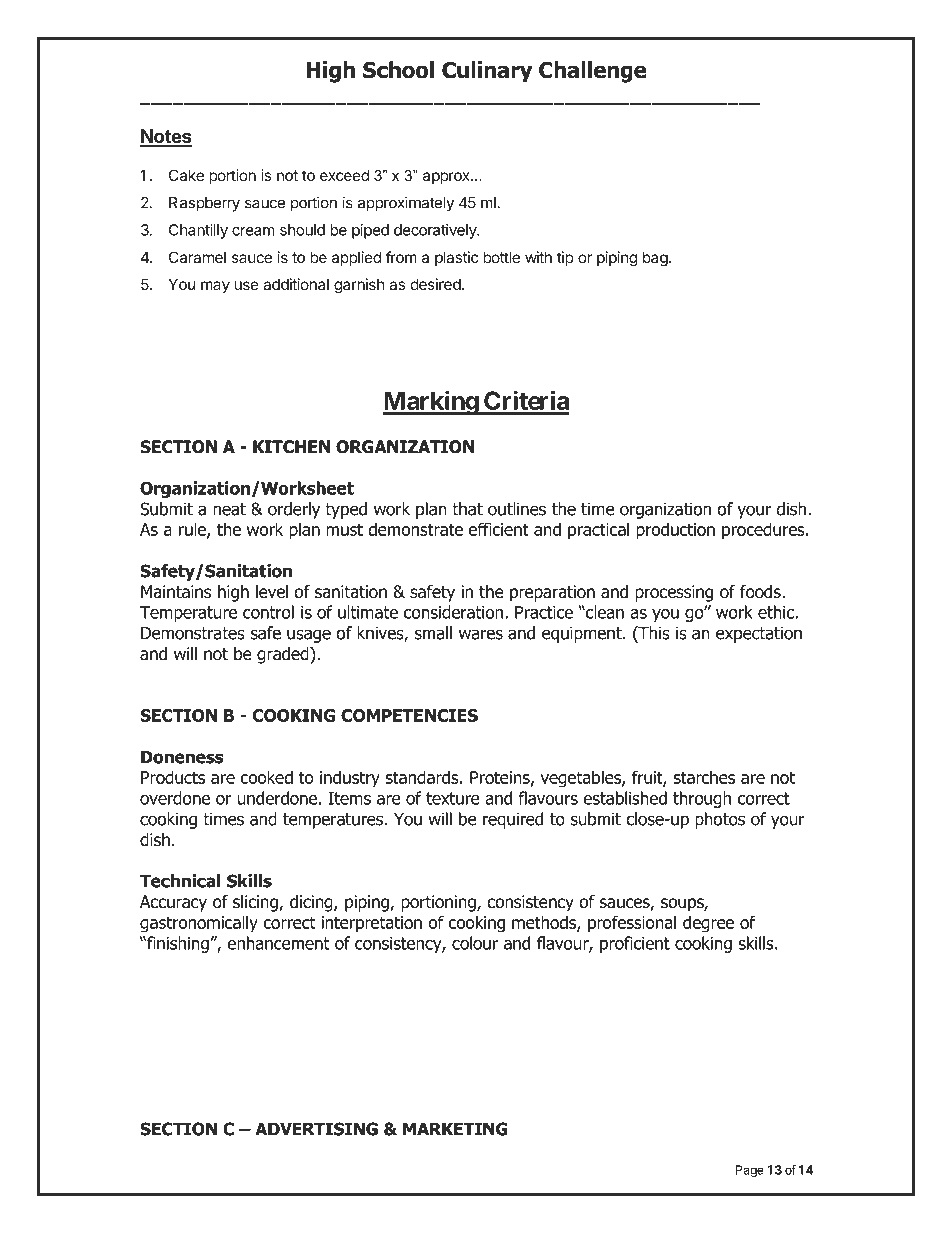 This document has height=1233, width=952. I want to click on Notes, so click(166, 137).
